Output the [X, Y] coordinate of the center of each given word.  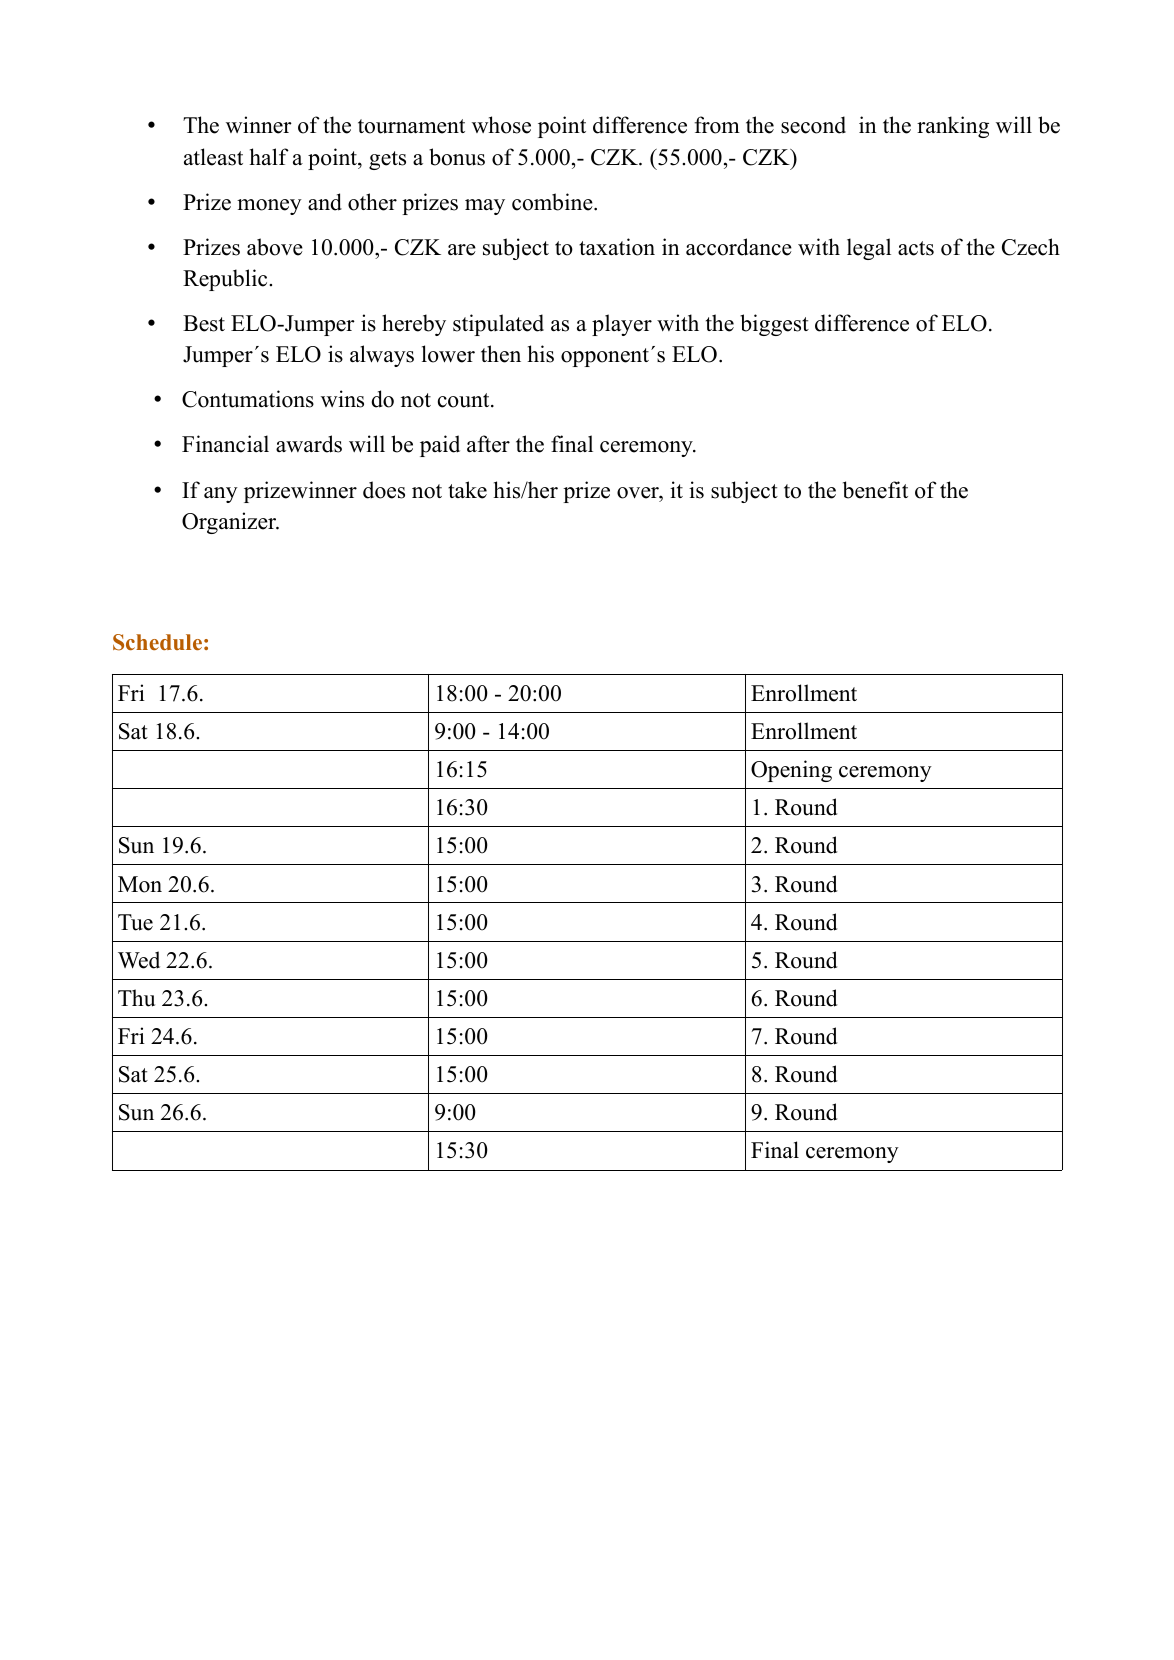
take [467, 490]
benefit [875, 490]
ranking [953, 127]
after [488, 444]
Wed [139, 960]
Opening [791, 771]
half [269, 156]
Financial [225, 444]
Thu [136, 998]
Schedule [157, 642]
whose [501, 125]
